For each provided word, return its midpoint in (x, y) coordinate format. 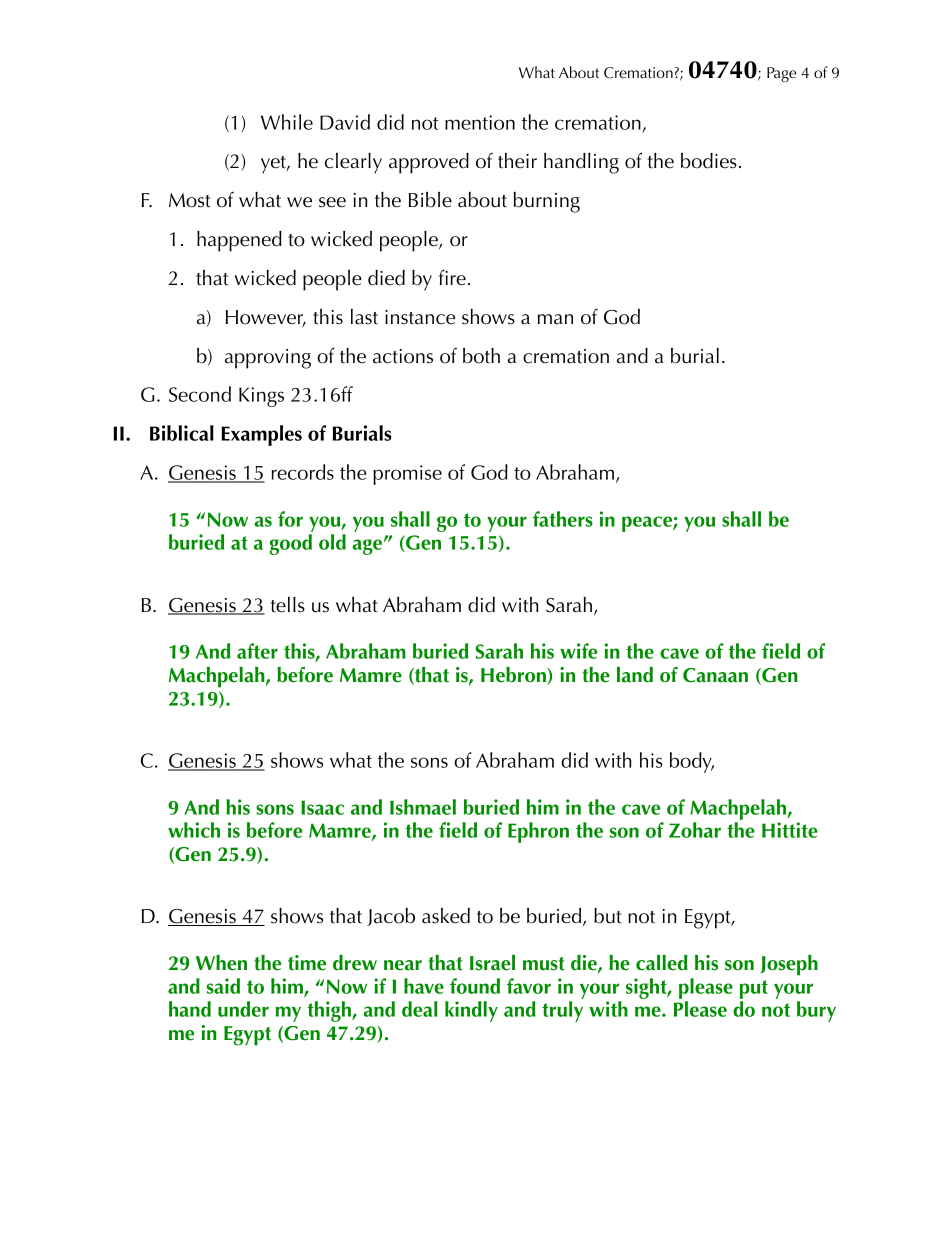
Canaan (715, 675)
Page (781, 74)
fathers (563, 519)
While (287, 122)
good (291, 544)
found (475, 986)
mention (480, 122)
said (223, 986)
